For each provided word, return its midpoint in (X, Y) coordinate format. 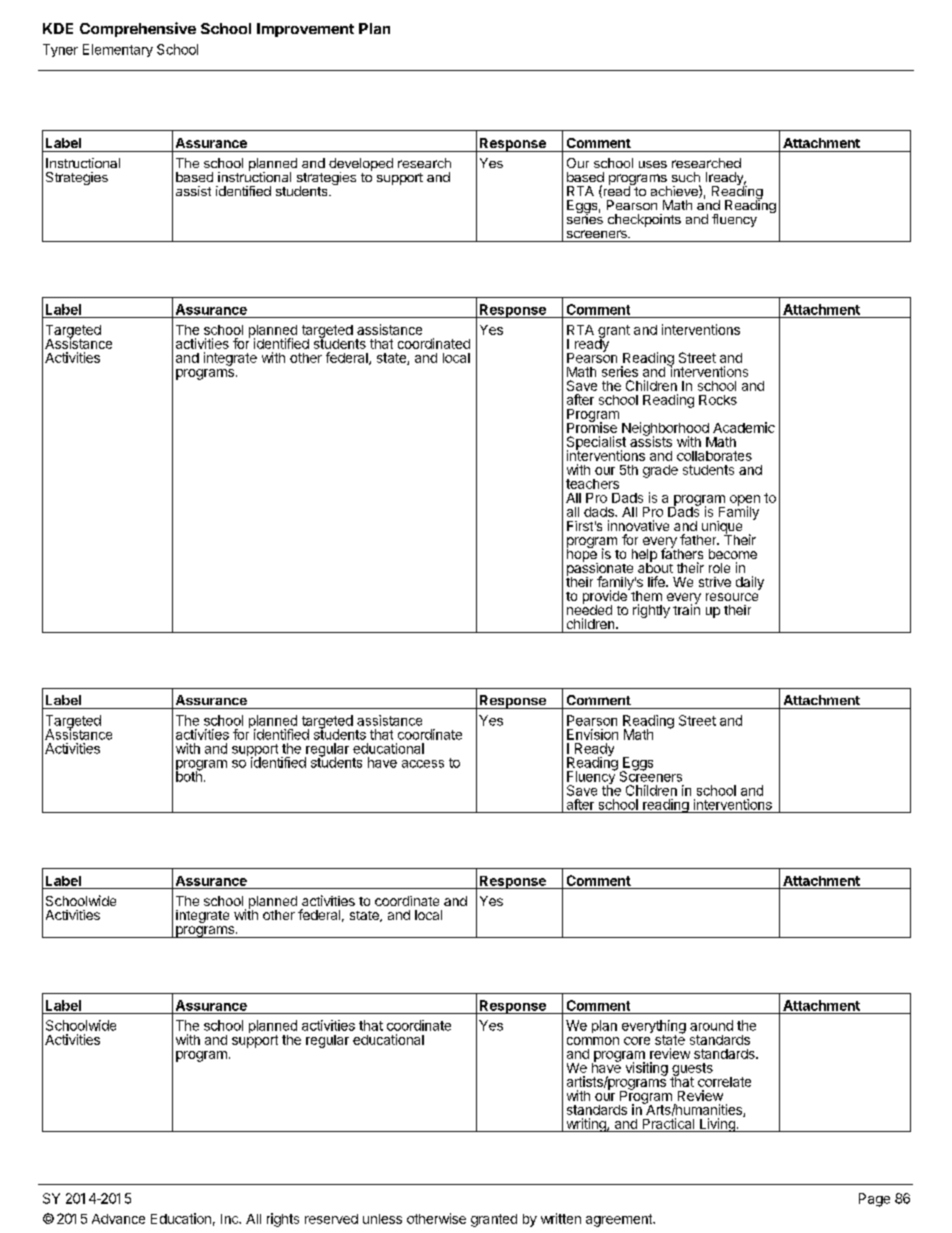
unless (382, 1219)
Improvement (305, 30)
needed (589, 608)
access (423, 764)
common (593, 1041)
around (711, 1025)
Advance (118, 1219)
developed (361, 165)
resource (732, 597)
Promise (592, 426)
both (189, 775)
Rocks (718, 400)
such (686, 177)
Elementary (118, 50)
